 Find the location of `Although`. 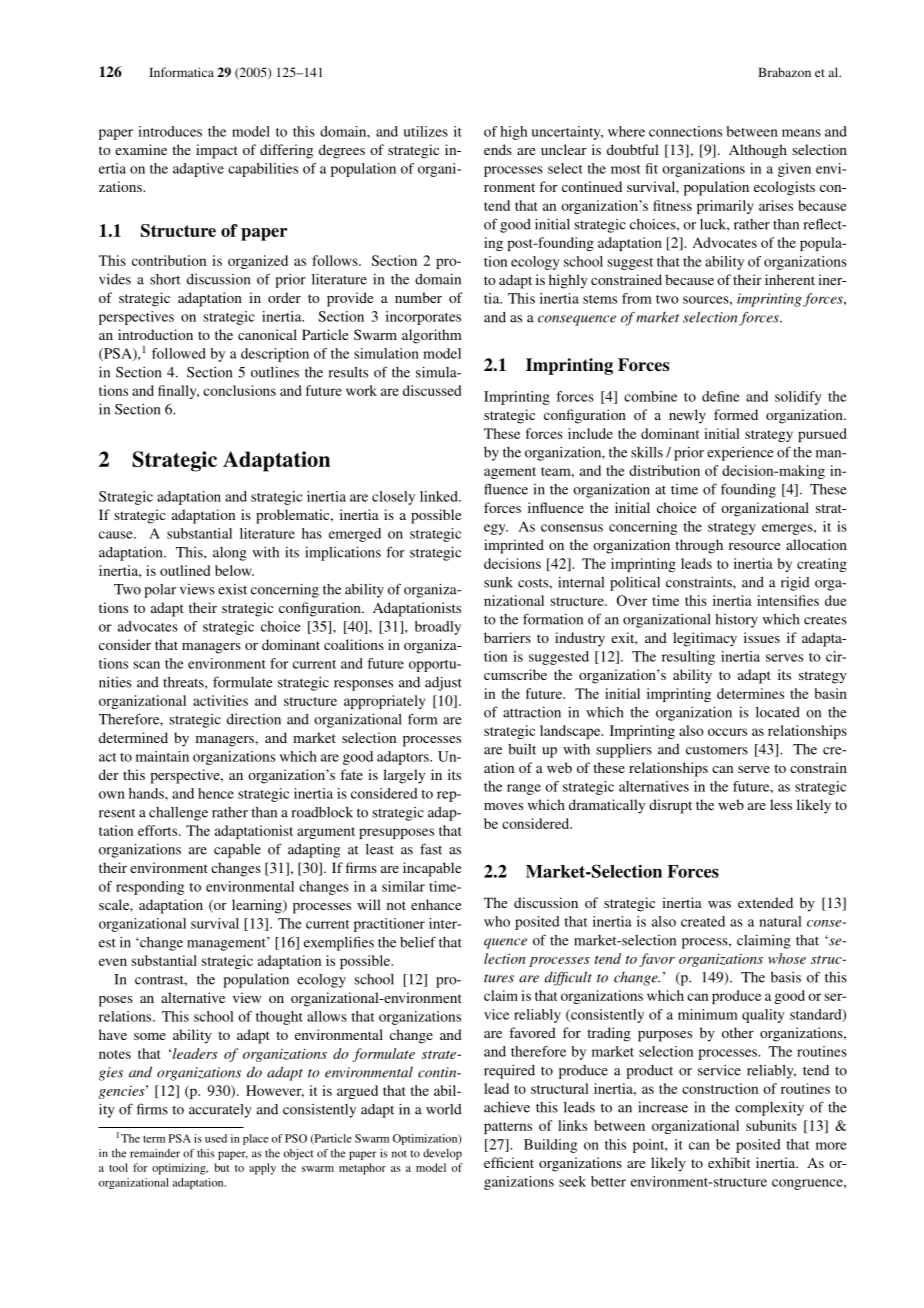

Although is located at coordinates (758, 151).
